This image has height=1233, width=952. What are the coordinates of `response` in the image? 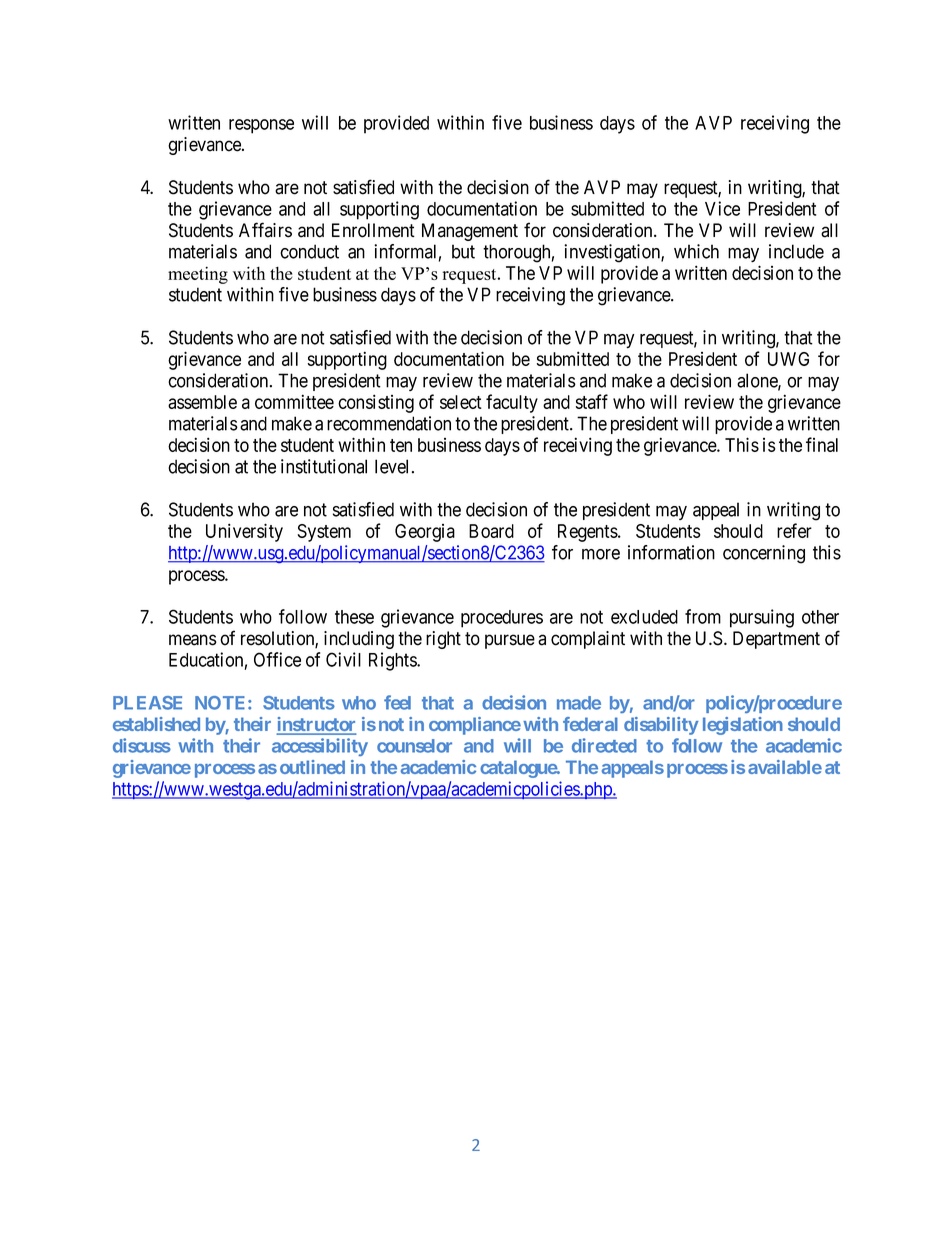 It's located at (261, 126).
